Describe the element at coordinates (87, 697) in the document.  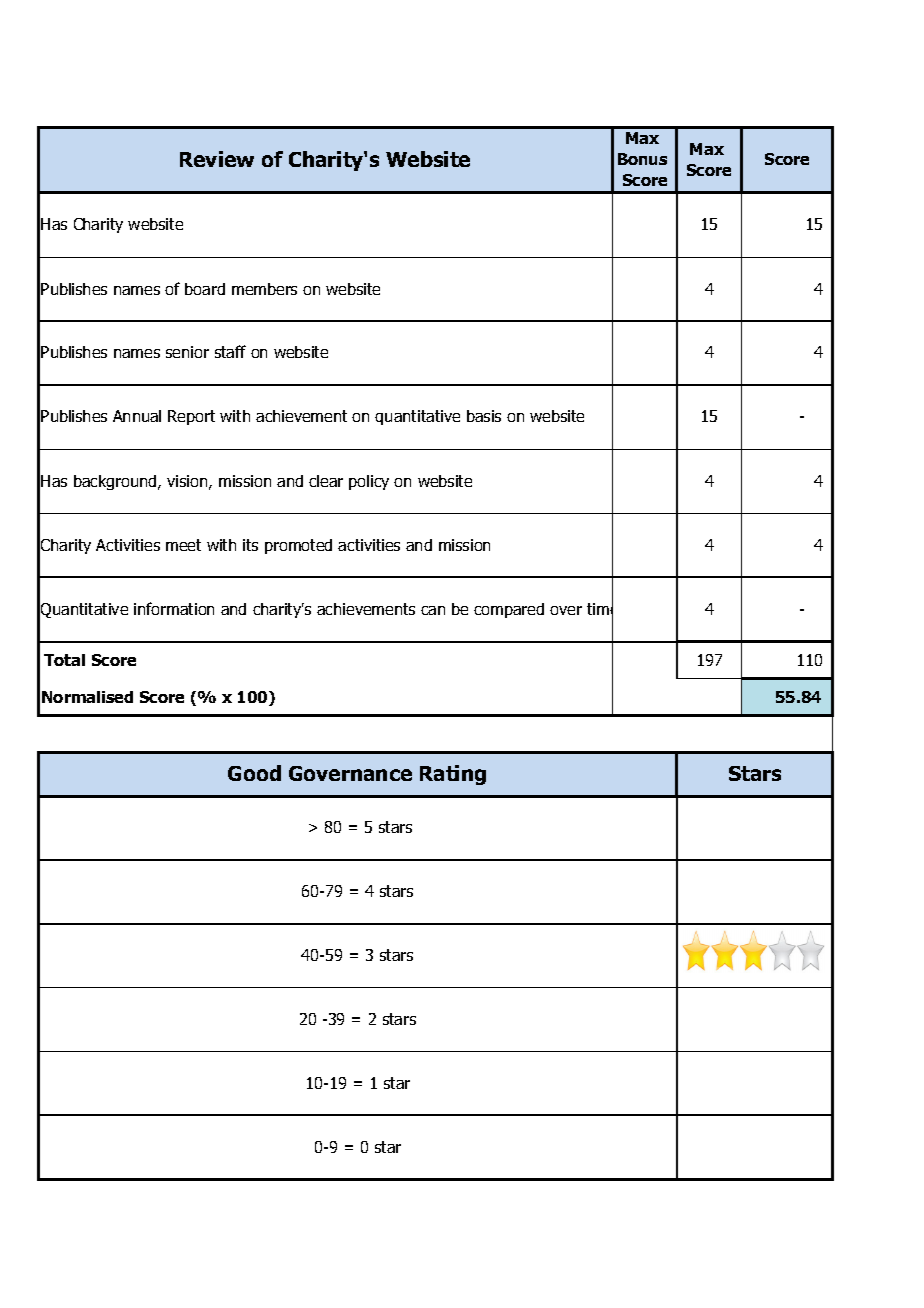
I see `Normalised` at that location.
